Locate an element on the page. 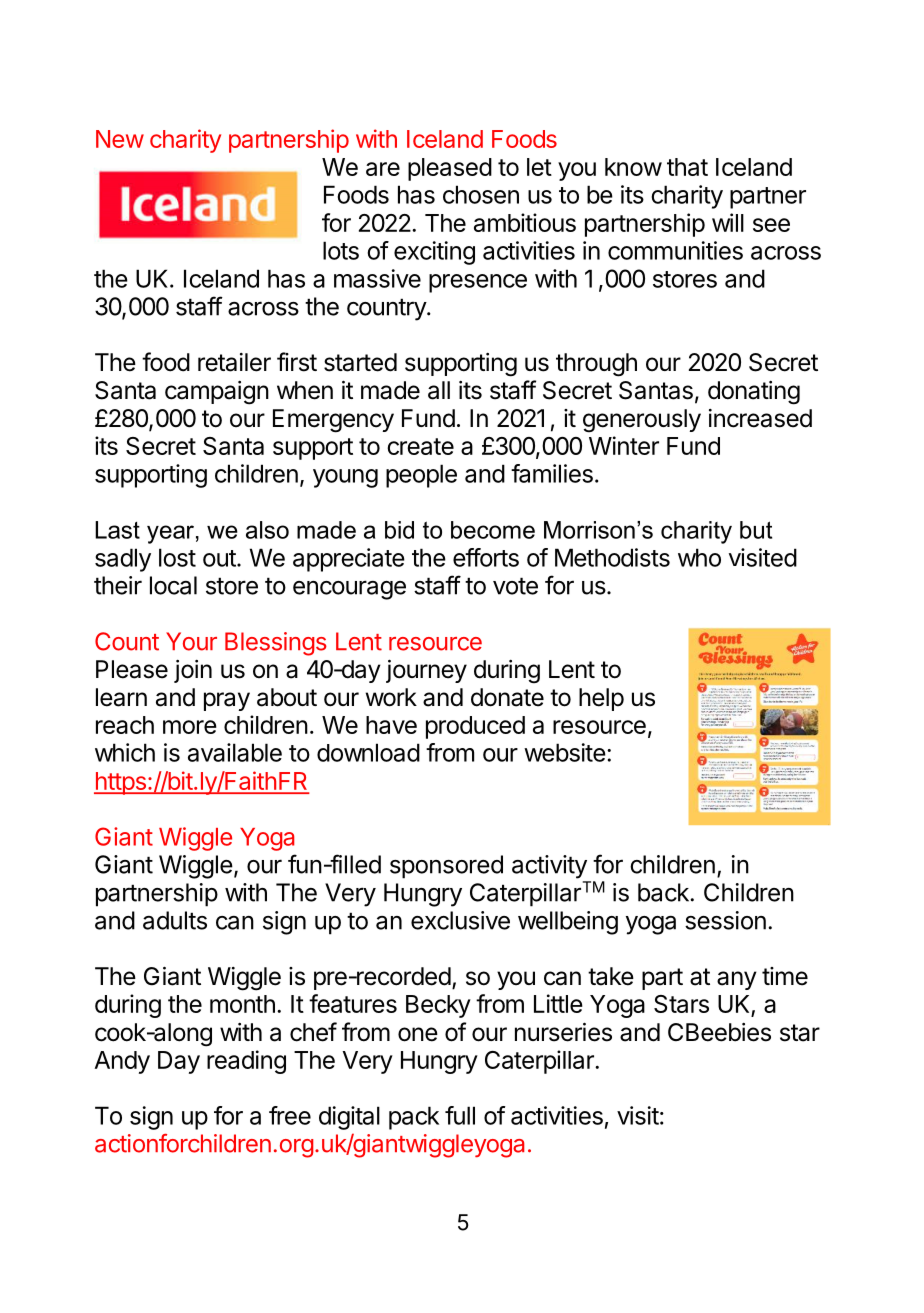 The width and height of the document is (924, 1313). chosen is located at coordinates (481, 194).
